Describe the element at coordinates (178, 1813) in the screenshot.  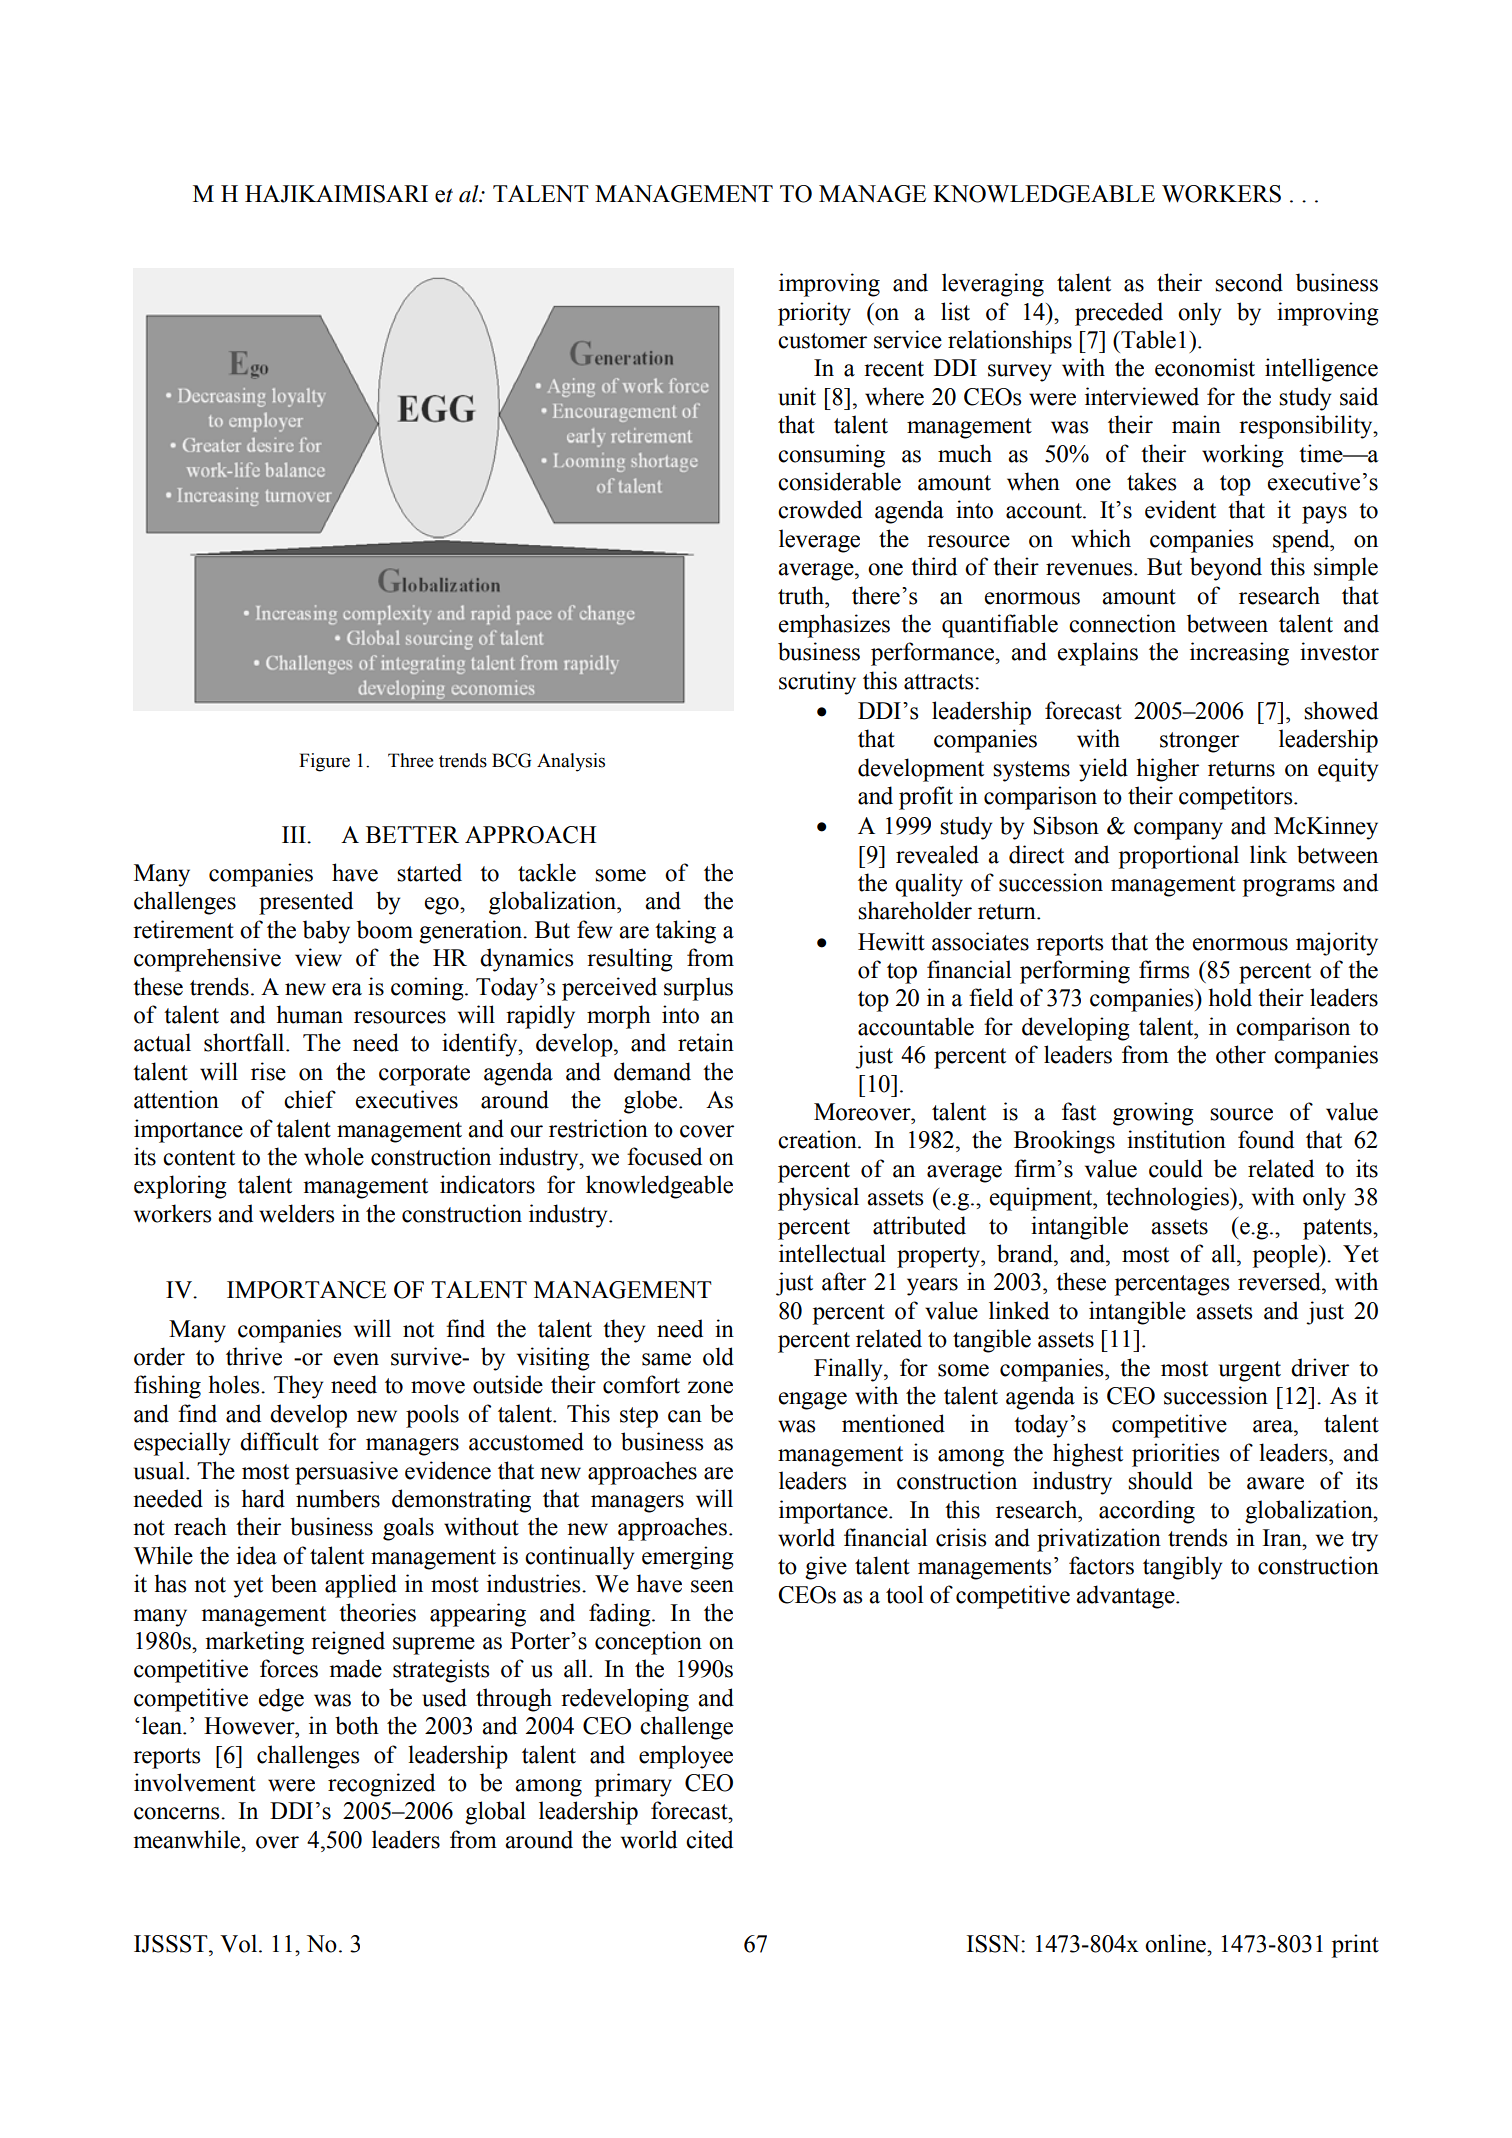
I see `concerns` at that location.
